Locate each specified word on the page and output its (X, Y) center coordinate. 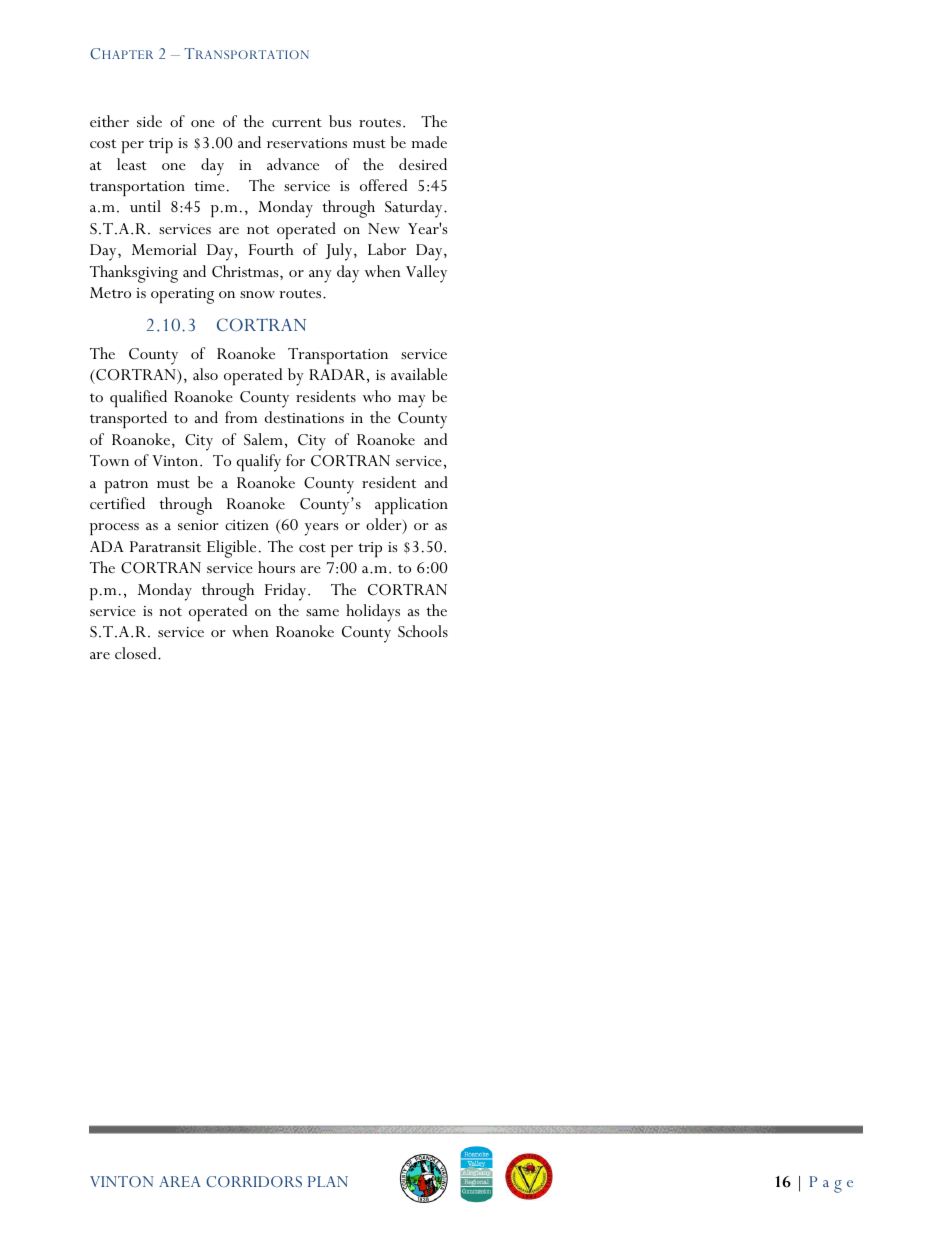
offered (383, 185)
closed (137, 653)
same (322, 612)
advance (293, 164)
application (411, 505)
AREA (180, 1181)
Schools (423, 631)
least (132, 164)
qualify (259, 463)
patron (126, 486)
